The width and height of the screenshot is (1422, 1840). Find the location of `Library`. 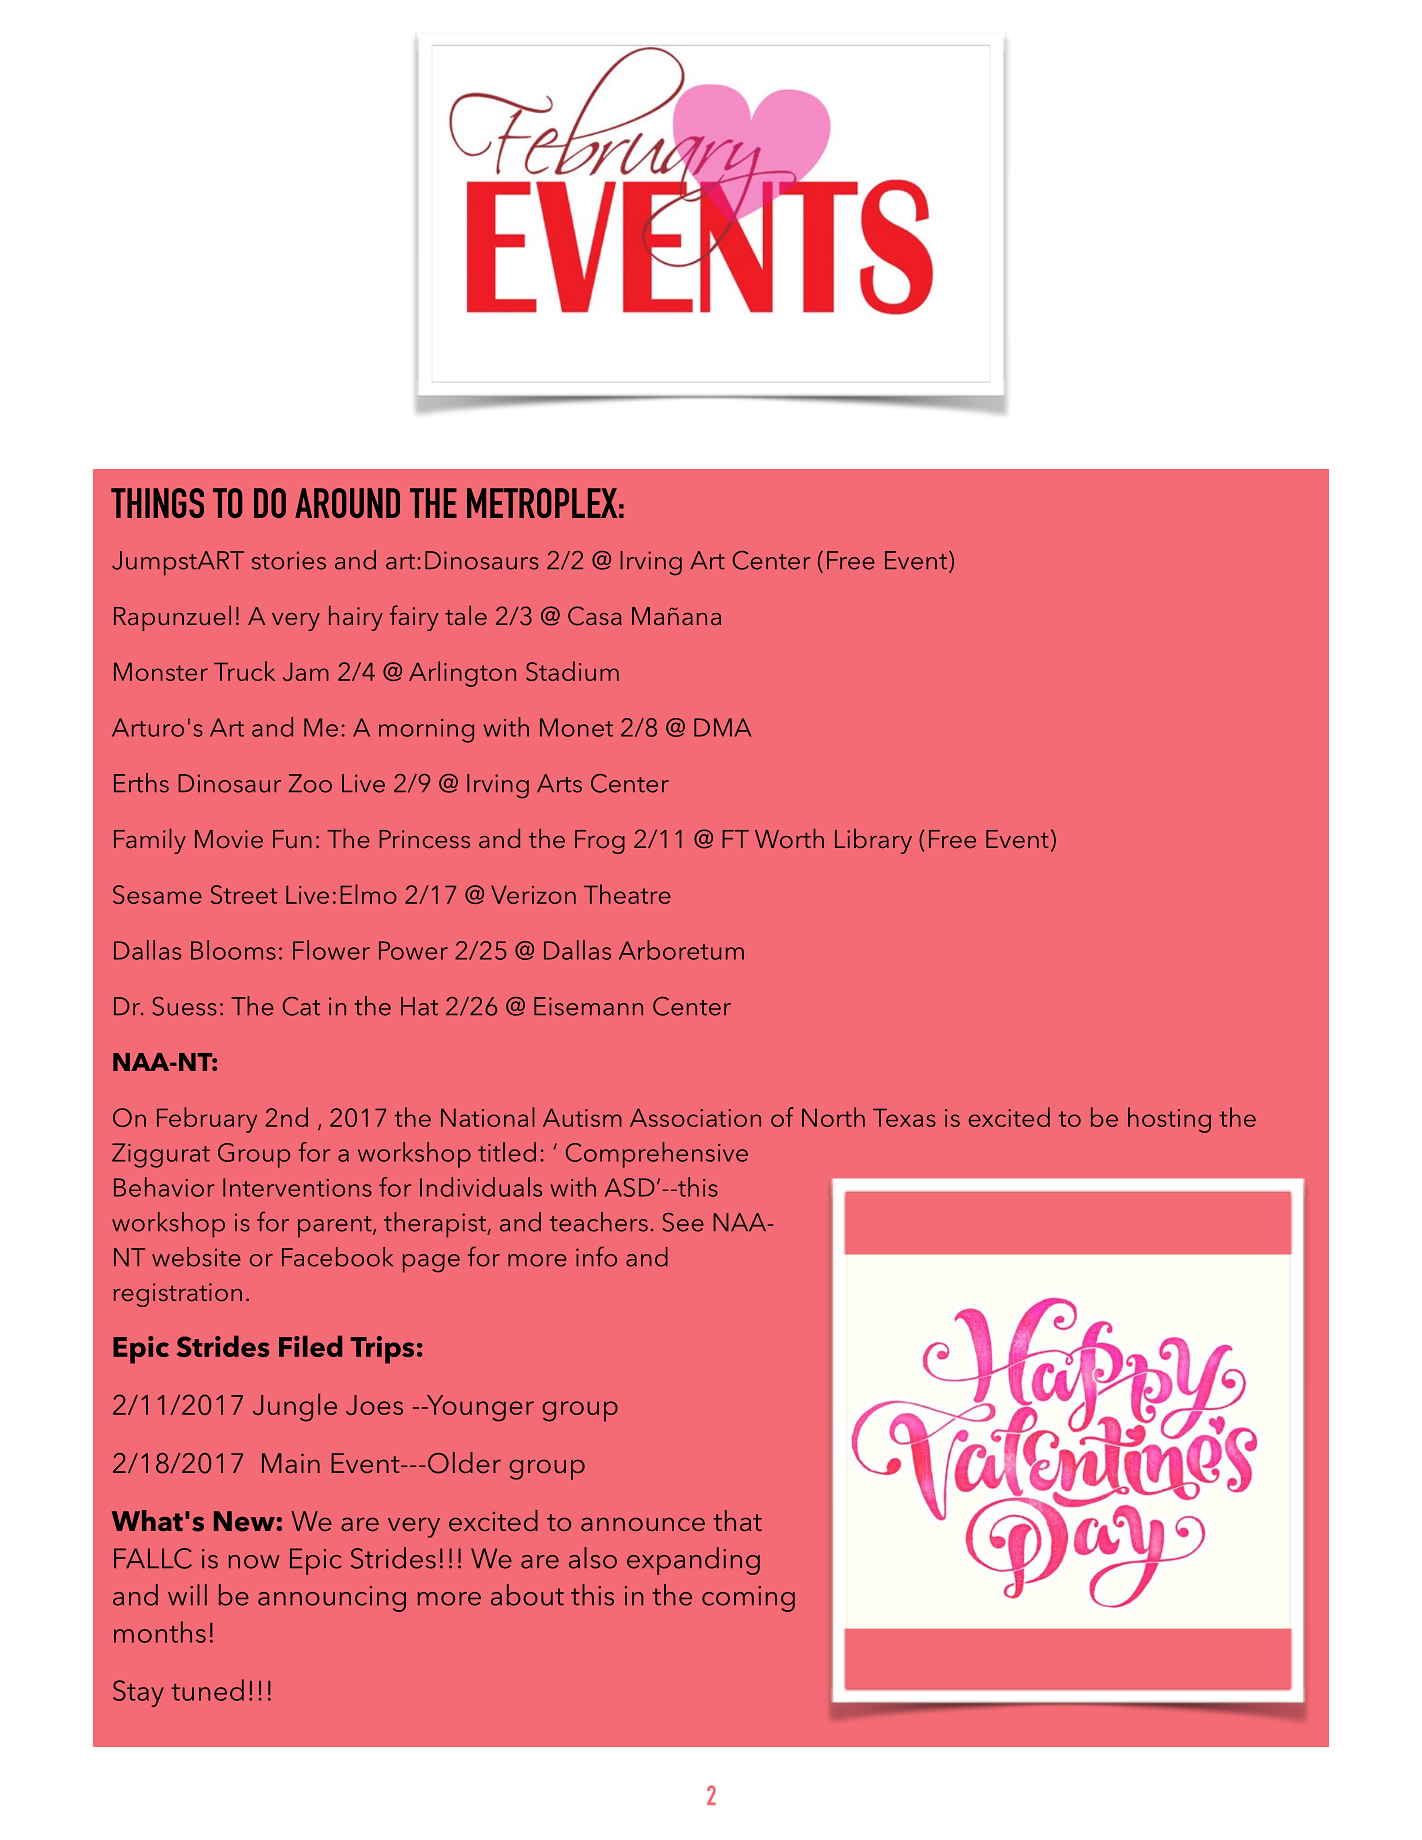

Library is located at coordinates (873, 841).
